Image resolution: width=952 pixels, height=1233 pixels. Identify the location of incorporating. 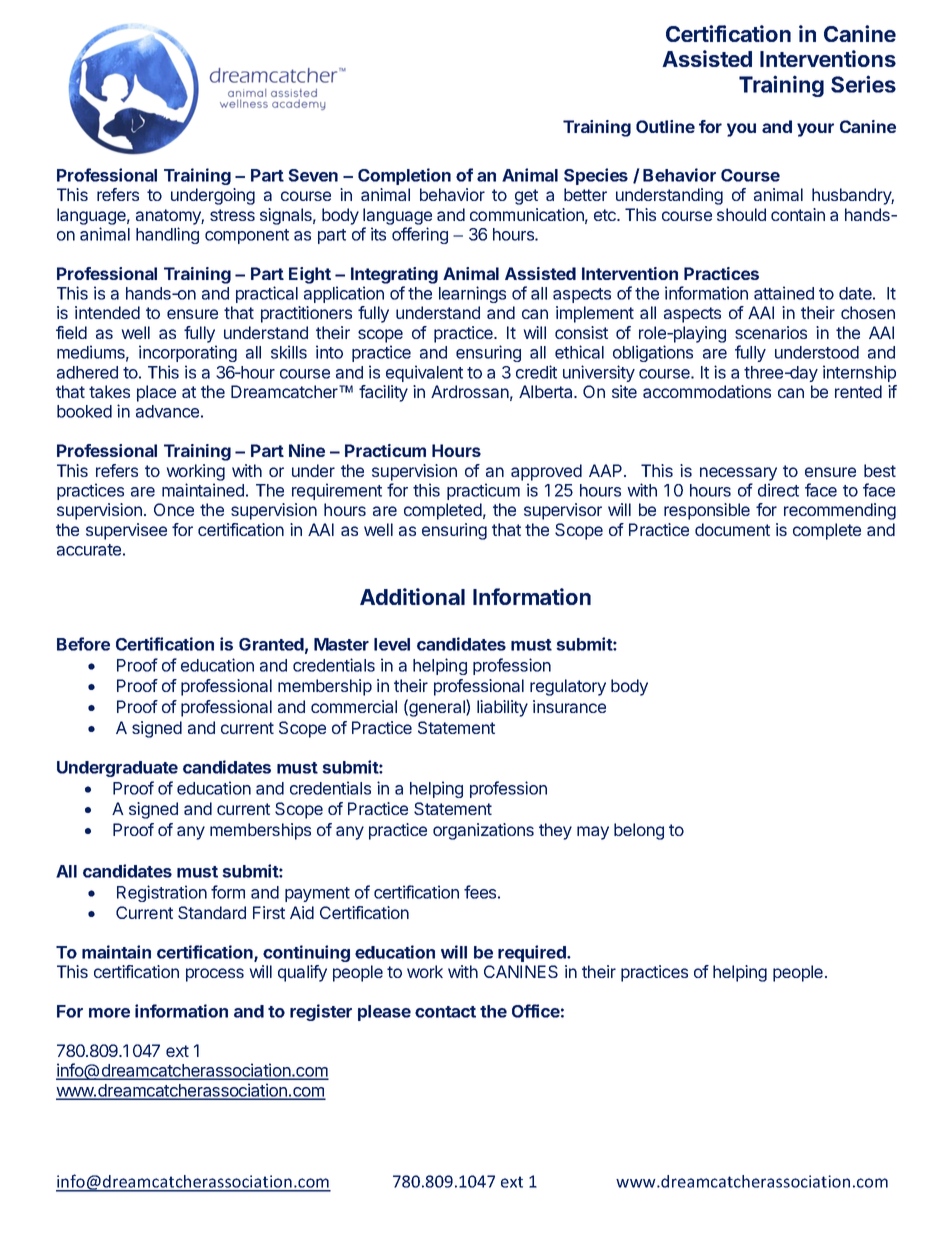
(188, 353).
